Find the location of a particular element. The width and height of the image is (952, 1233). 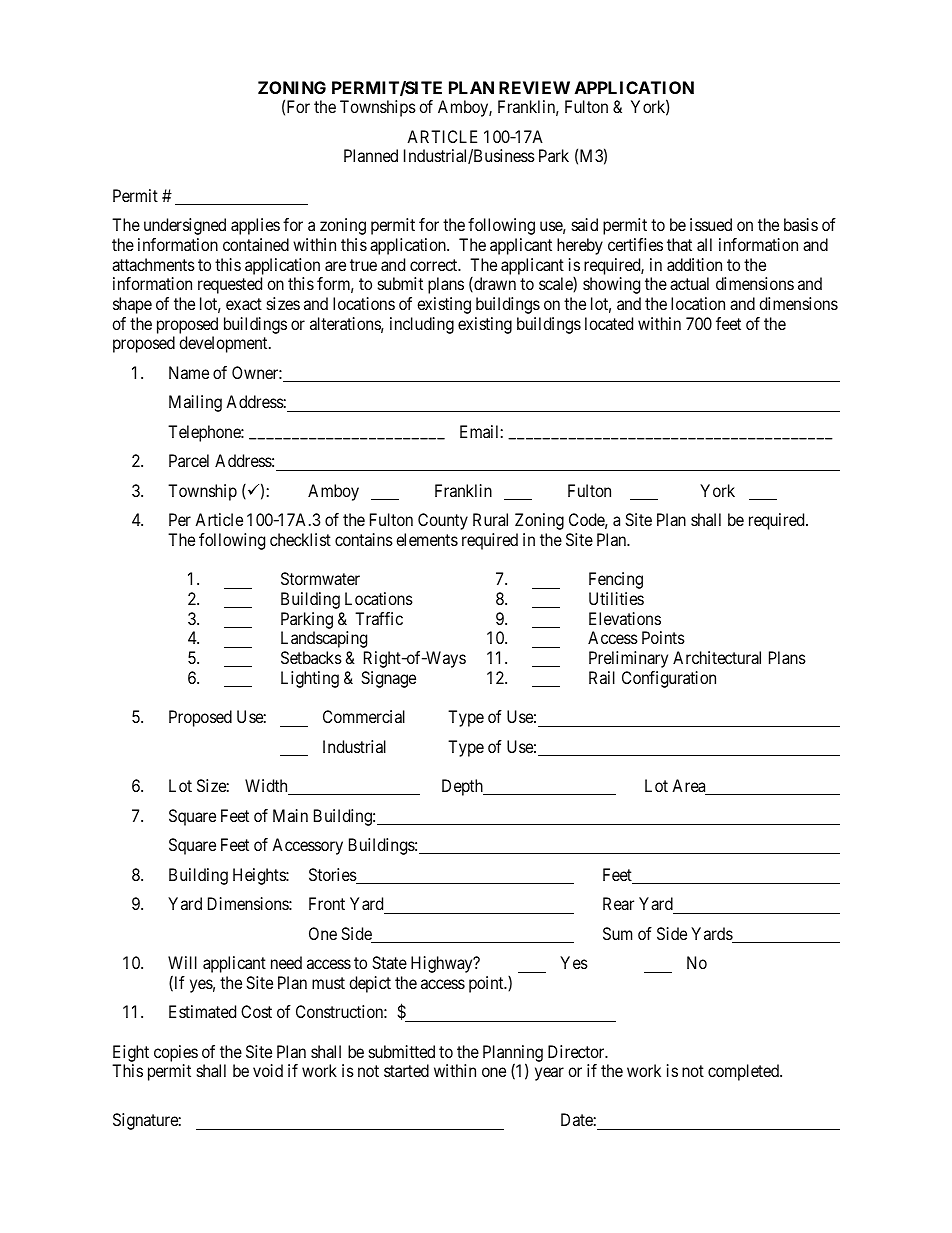

copies is located at coordinates (176, 1053).
